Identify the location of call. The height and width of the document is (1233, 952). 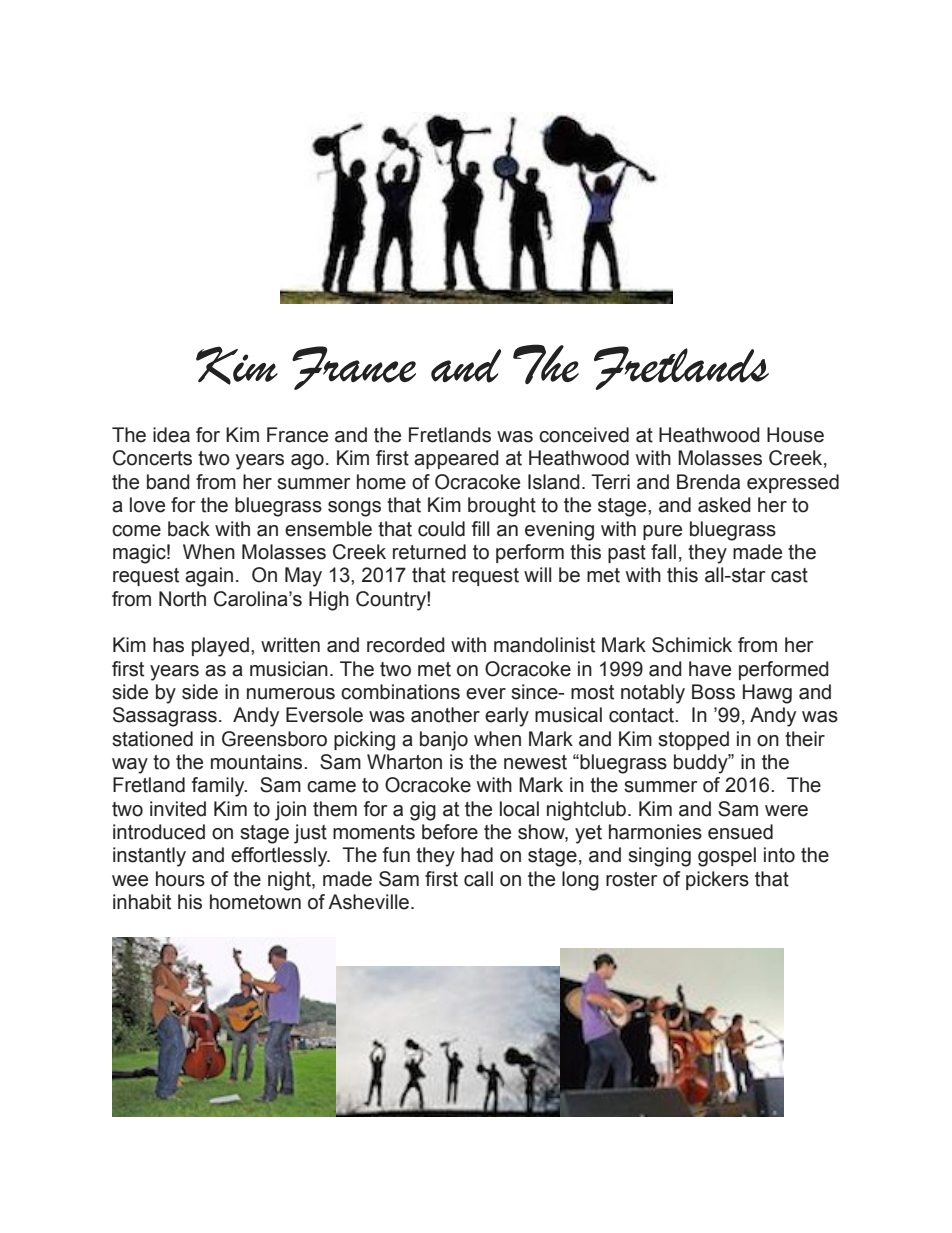
(478, 879).
